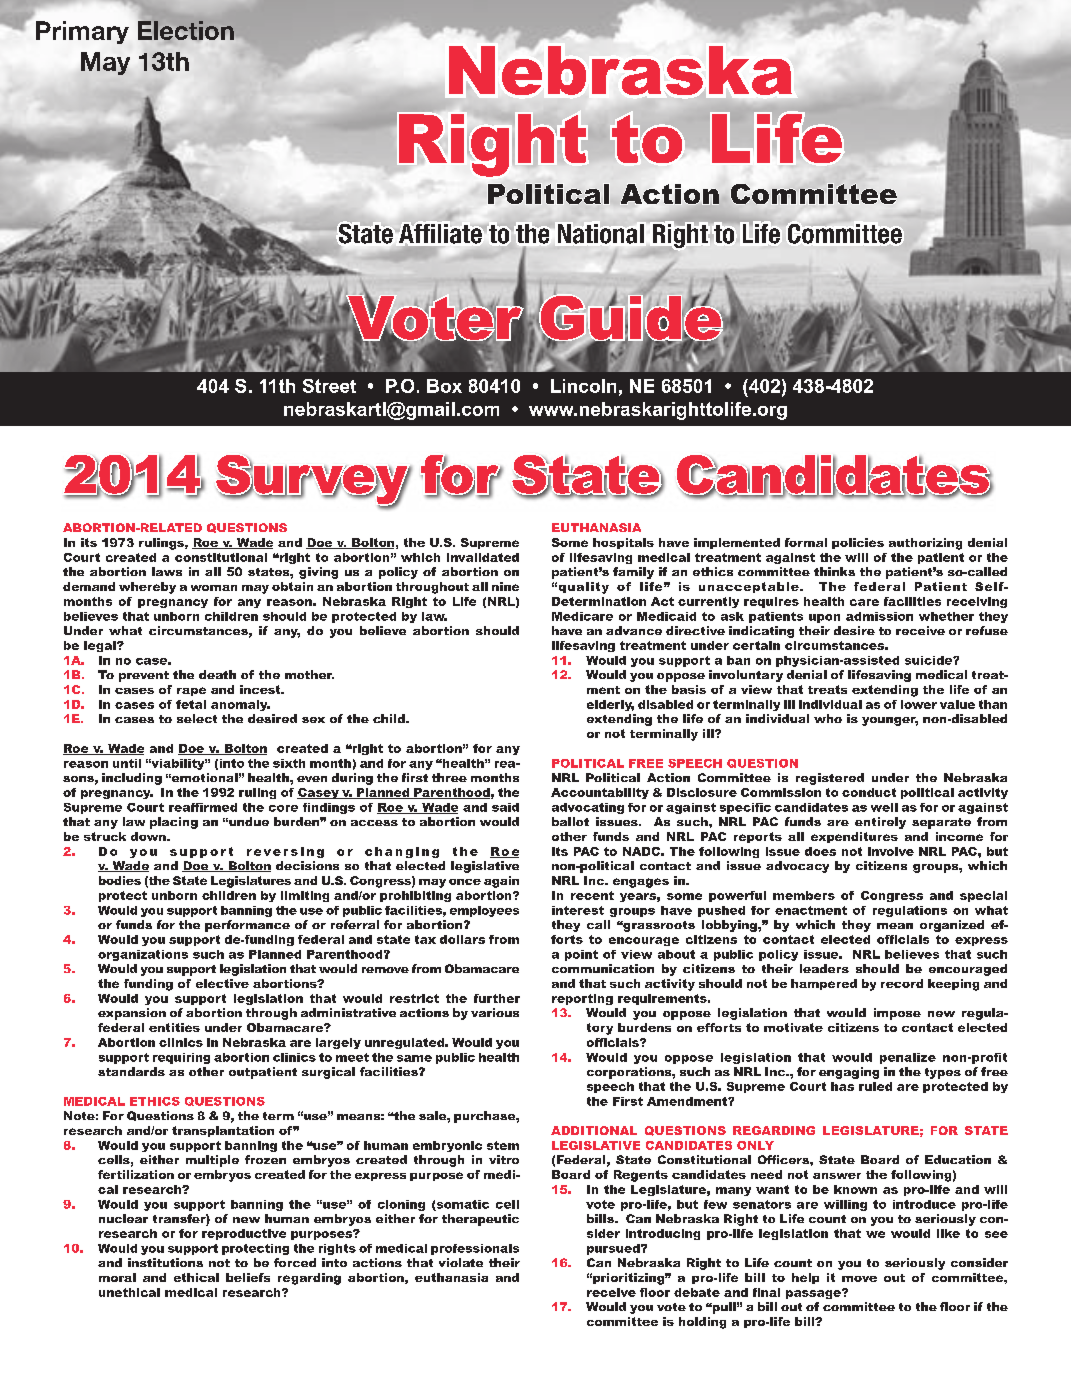 This screenshot has width=1071, height=1386. I want to click on Primary, so click(82, 32).
